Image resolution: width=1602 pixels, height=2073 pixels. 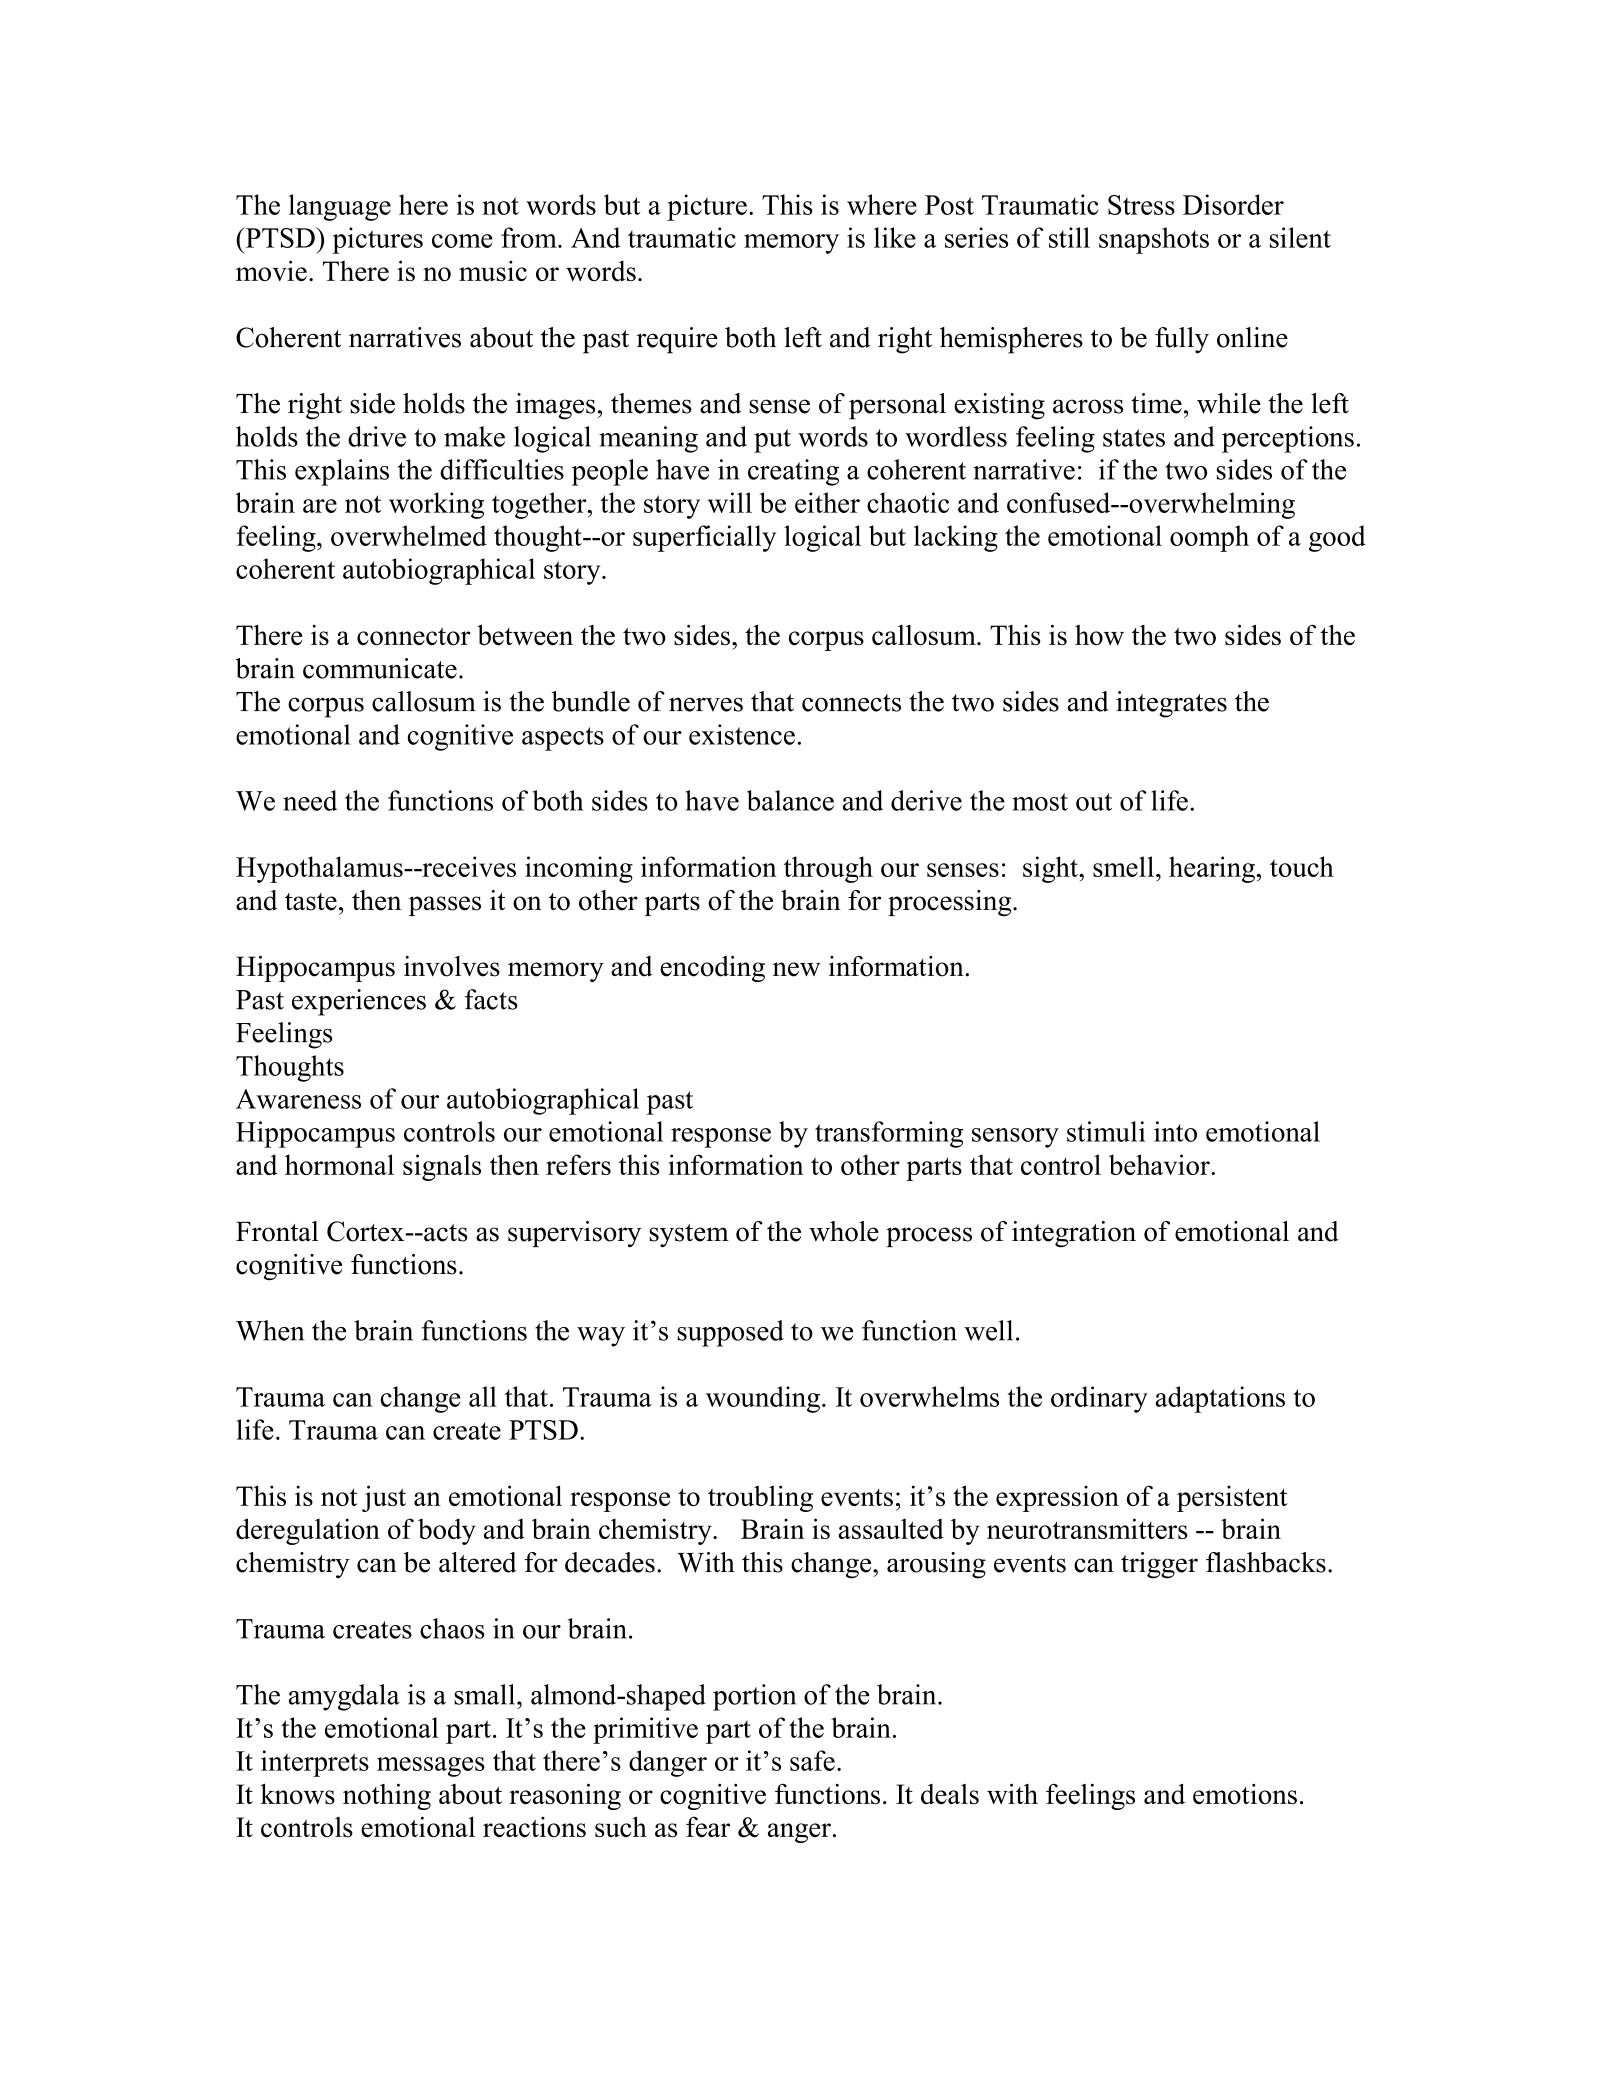 I want to click on nothing, so click(x=387, y=1796).
